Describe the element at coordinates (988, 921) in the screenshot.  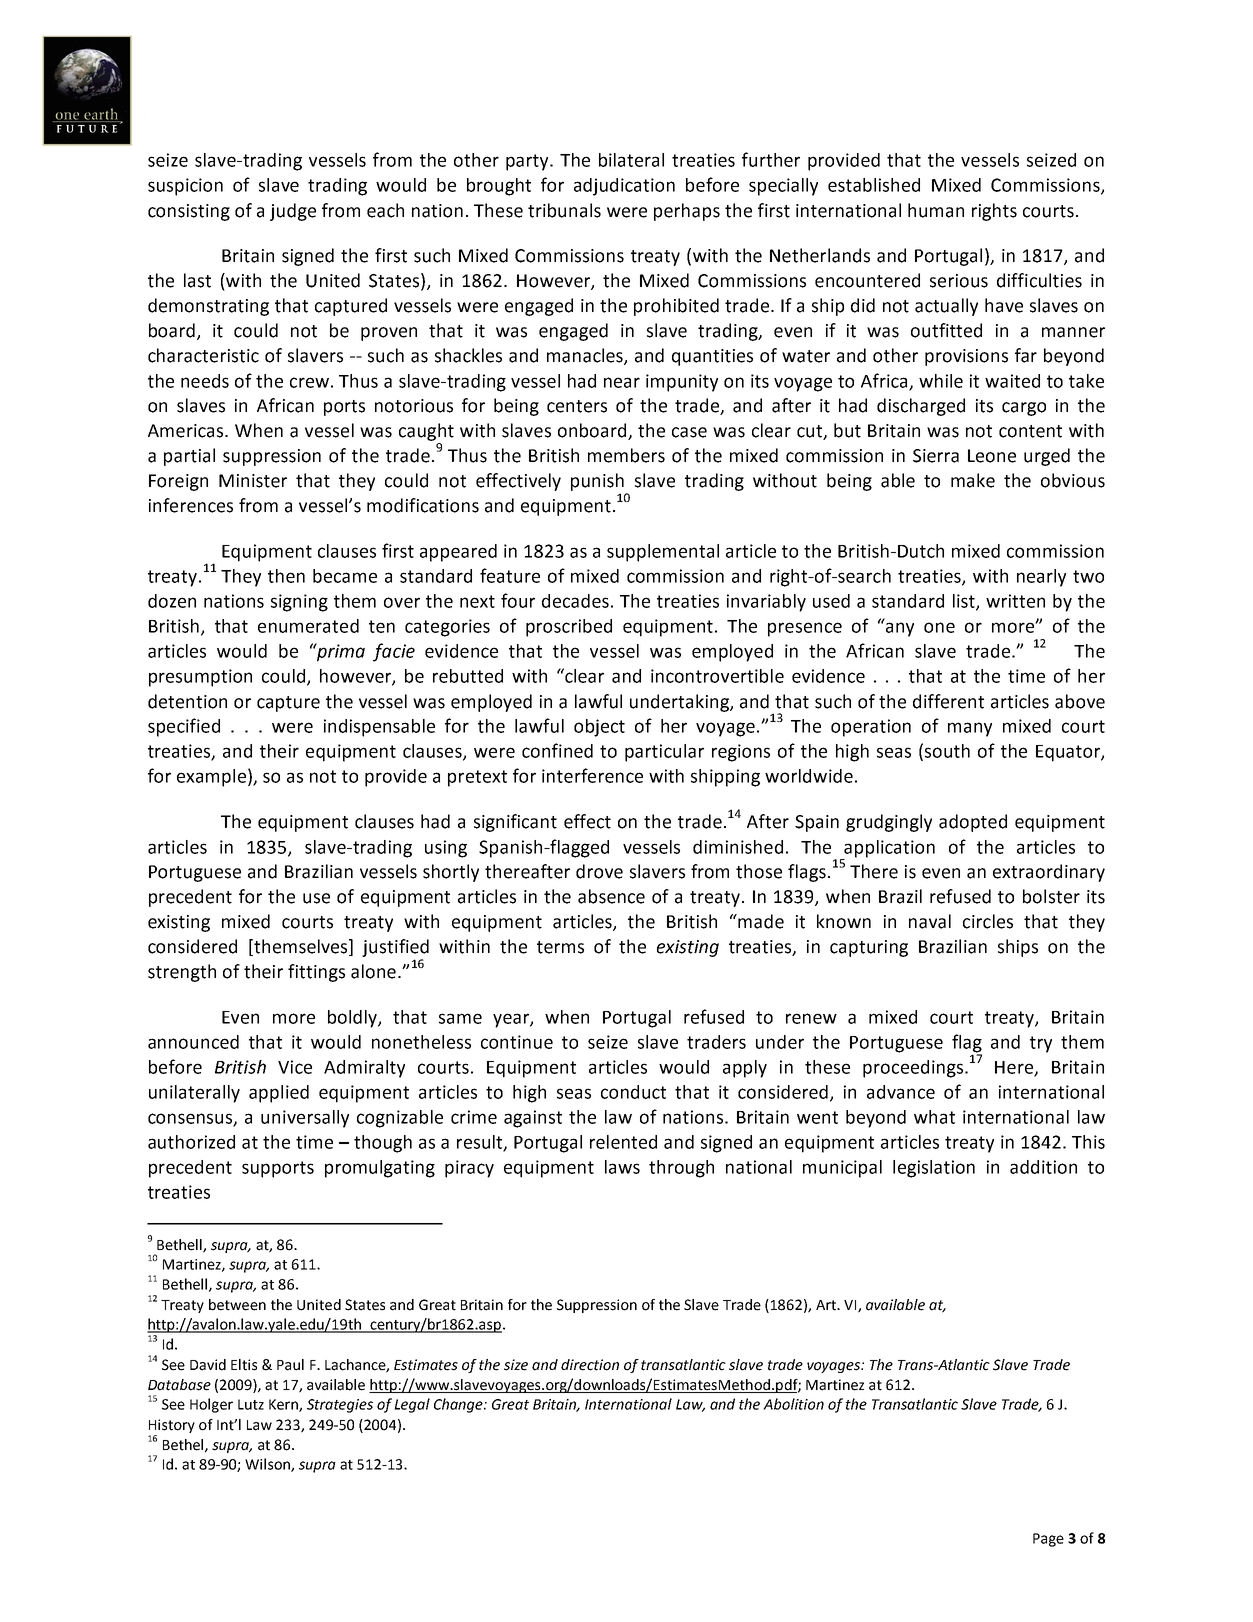
I see `circles` at that location.
